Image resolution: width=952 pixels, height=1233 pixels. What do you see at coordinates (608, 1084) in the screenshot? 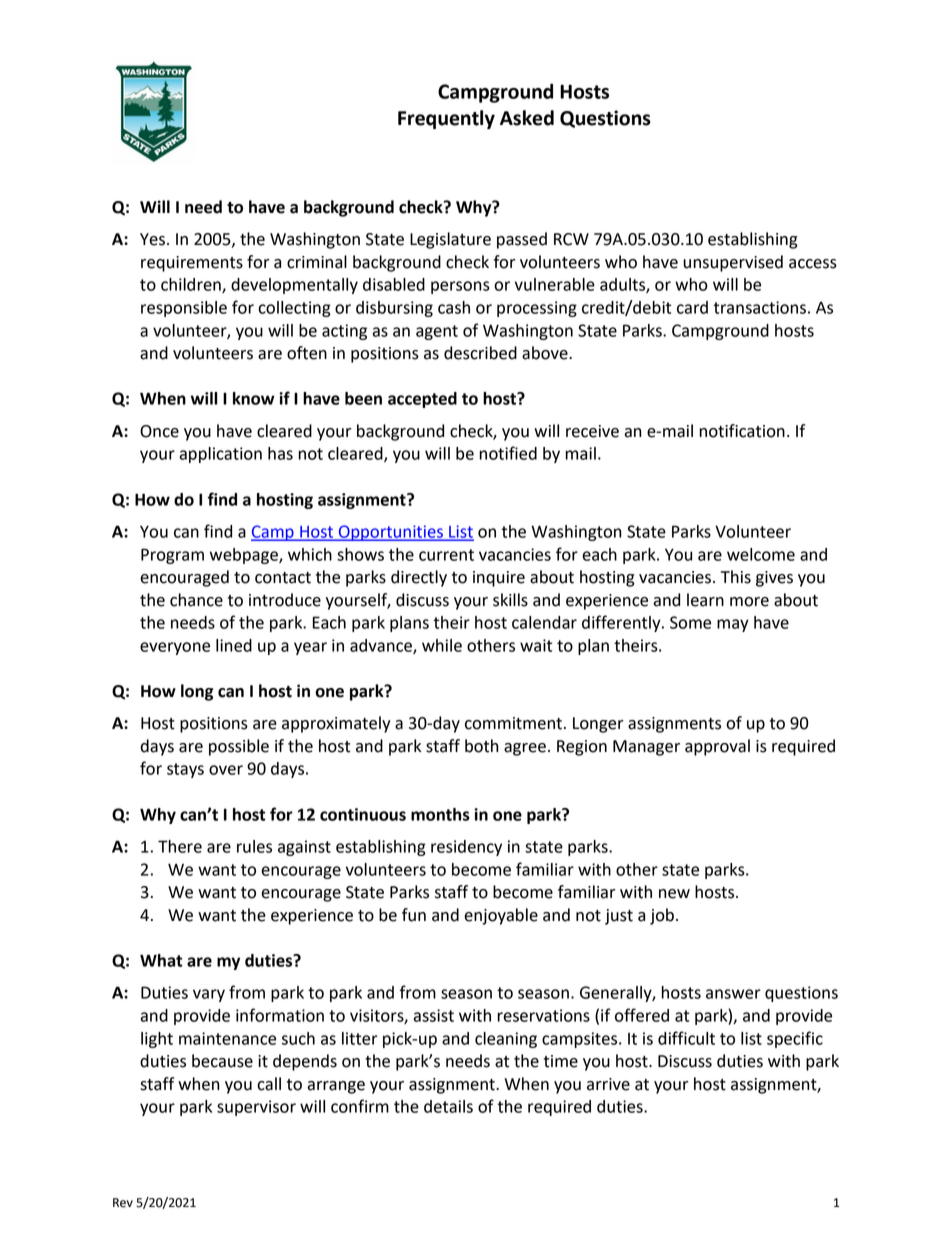
I see `arrive` at bounding box center [608, 1084].
